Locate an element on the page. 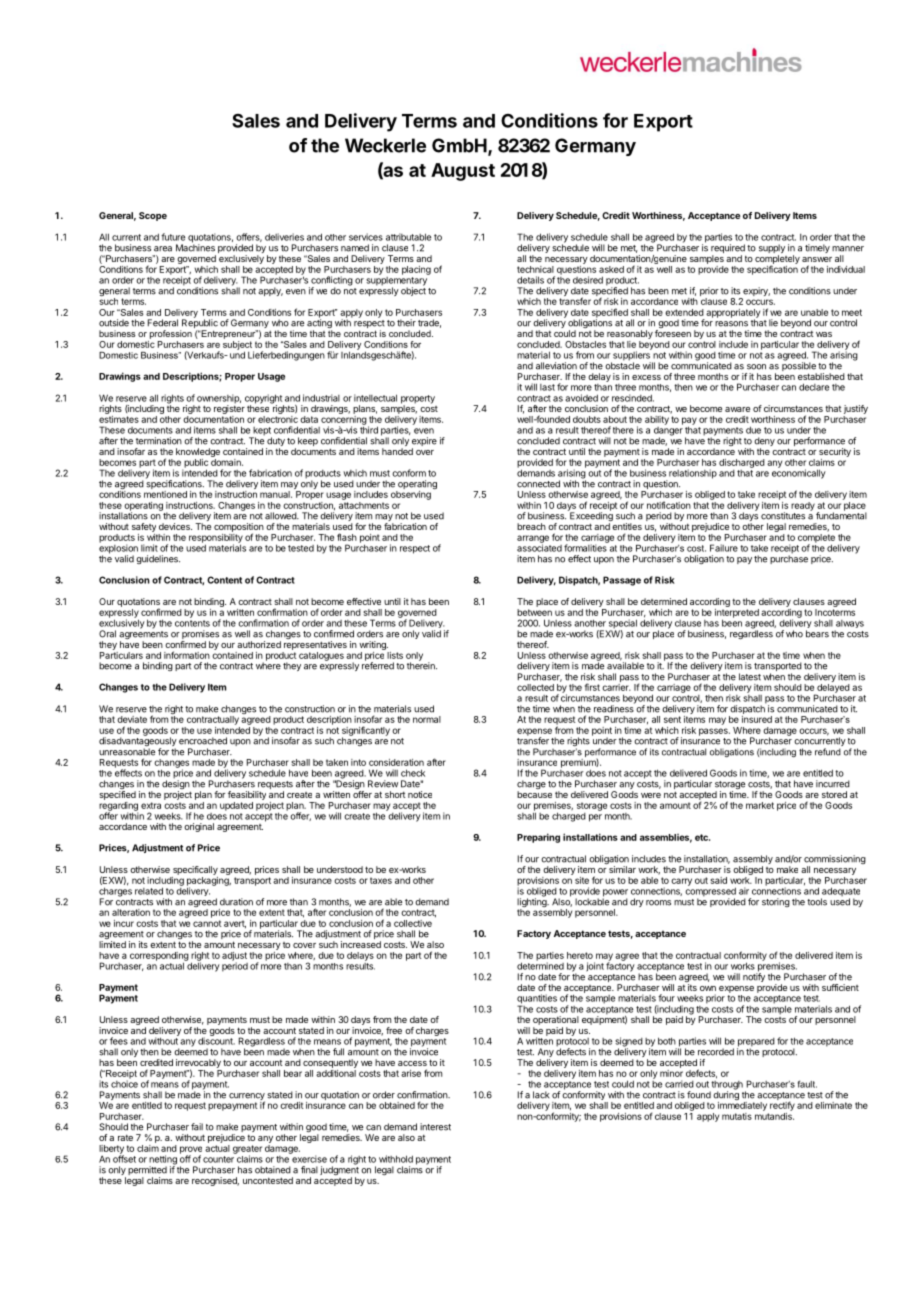  storing is located at coordinates (776, 902).
